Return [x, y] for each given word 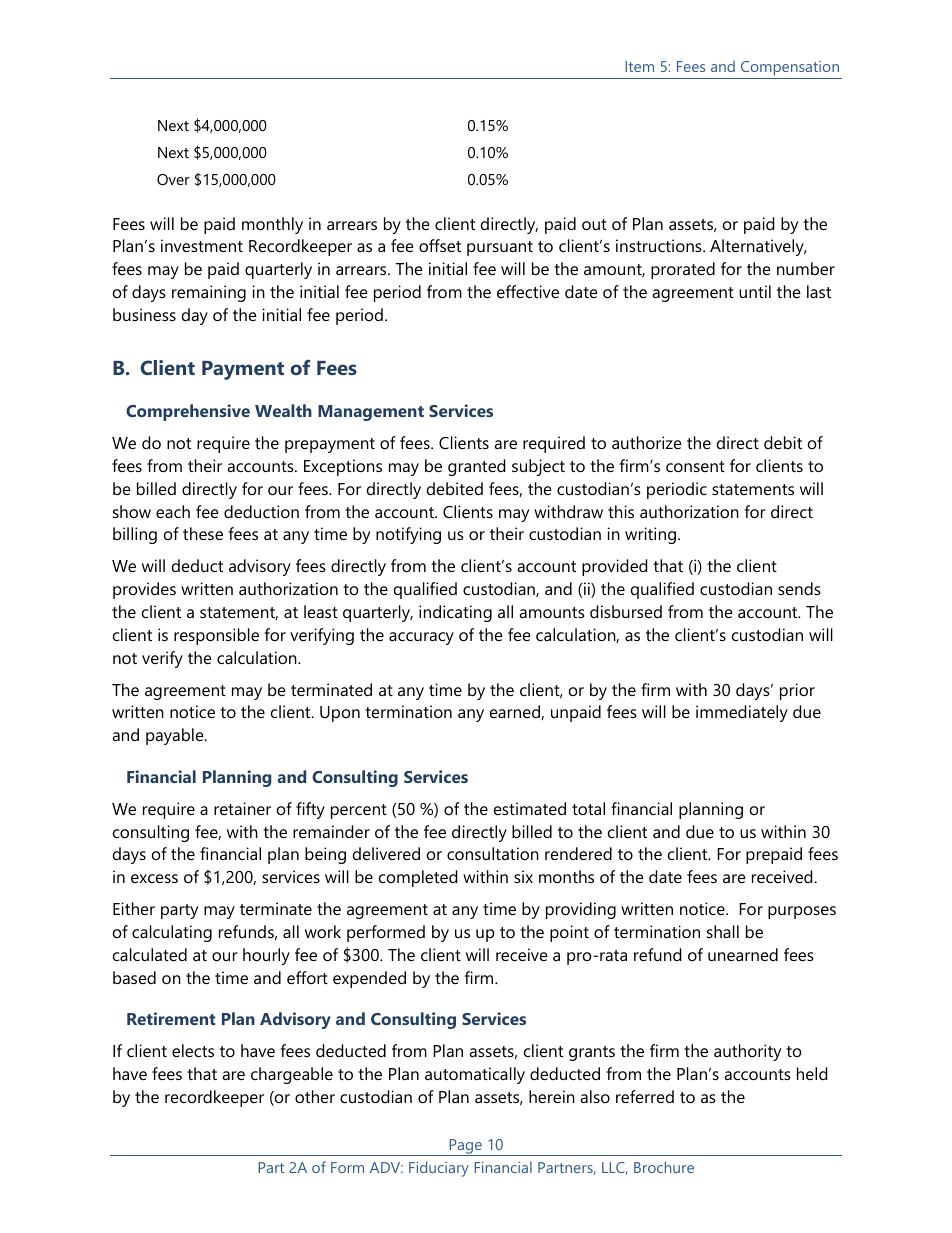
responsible [216, 636]
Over [173, 179]
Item [639, 66]
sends [799, 588]
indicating [455, 613]
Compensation [790, 70]
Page [465, 1147]
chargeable [292, 1075]
